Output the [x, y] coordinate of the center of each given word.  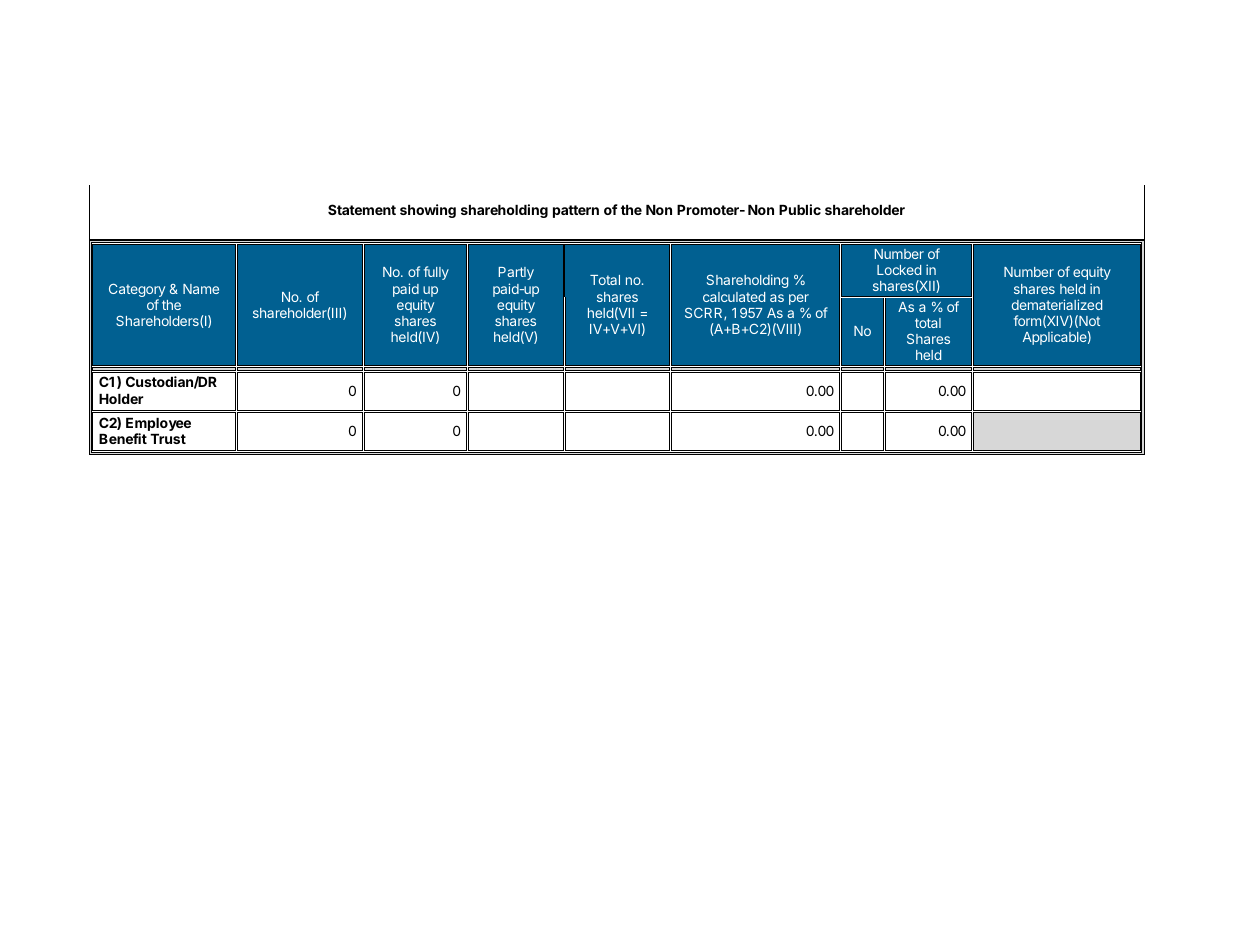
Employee [158, 424]
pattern [576, 211]
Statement [362, 209]
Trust [168, 439]
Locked [899, 270]
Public [800, 209]
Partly [516, 273]
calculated [734, 297]
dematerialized [1057, 304]
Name [201, 289]
